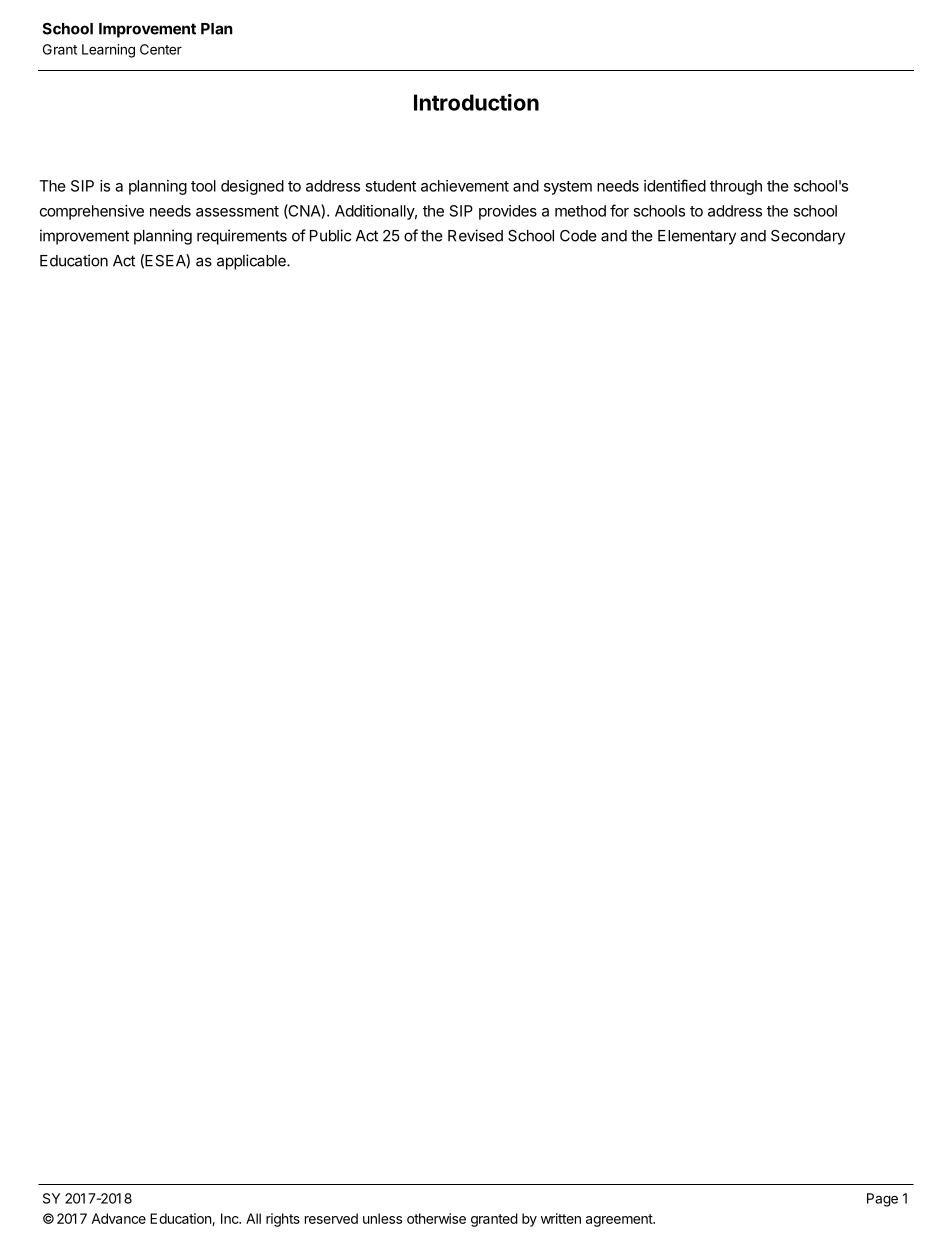 Image resolution: width=952 pixels, height=1233 pixels. What do you see at coordinates (476, 102) in the page?
I see `Introduction` at bounding box center [476, 102].
